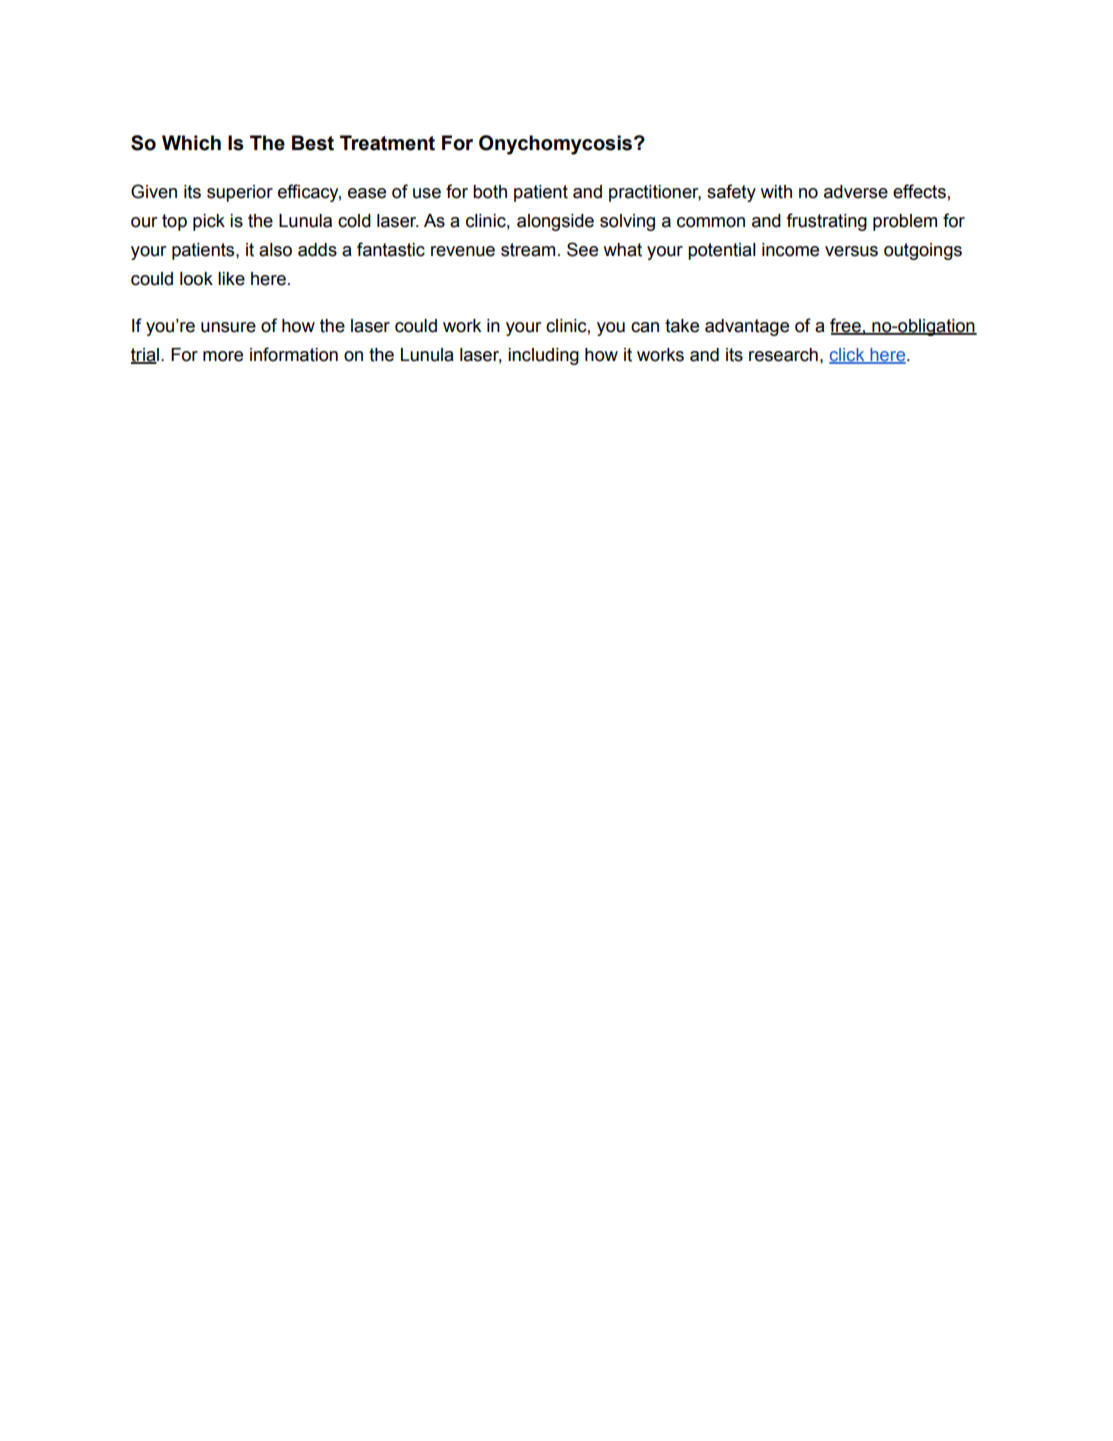 This page has width=1113, height=1441. Describe the element at coordinates (851, 251) in the page. I see `versus` at that location.
